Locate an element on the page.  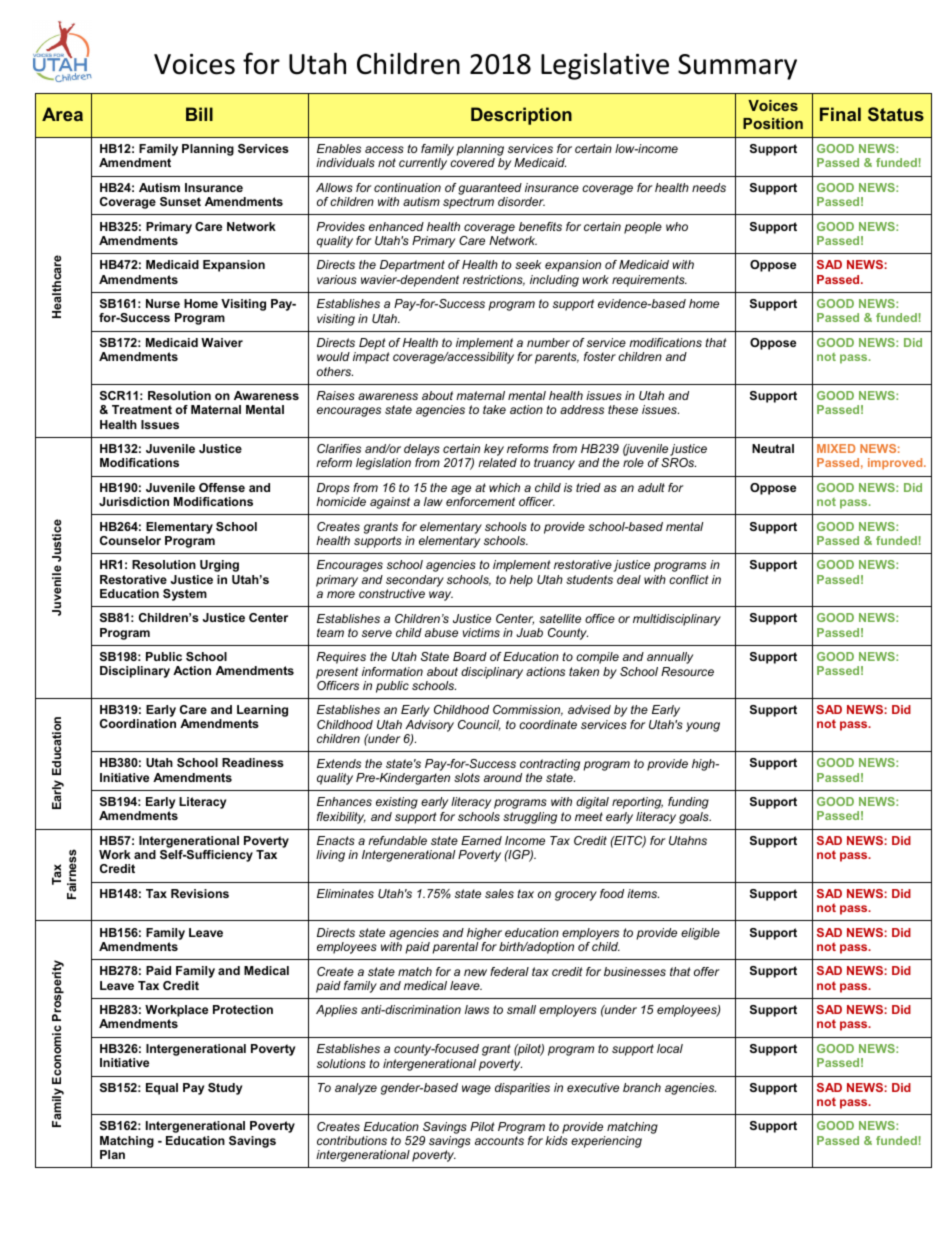
young is located at coordinates (703, 727).
